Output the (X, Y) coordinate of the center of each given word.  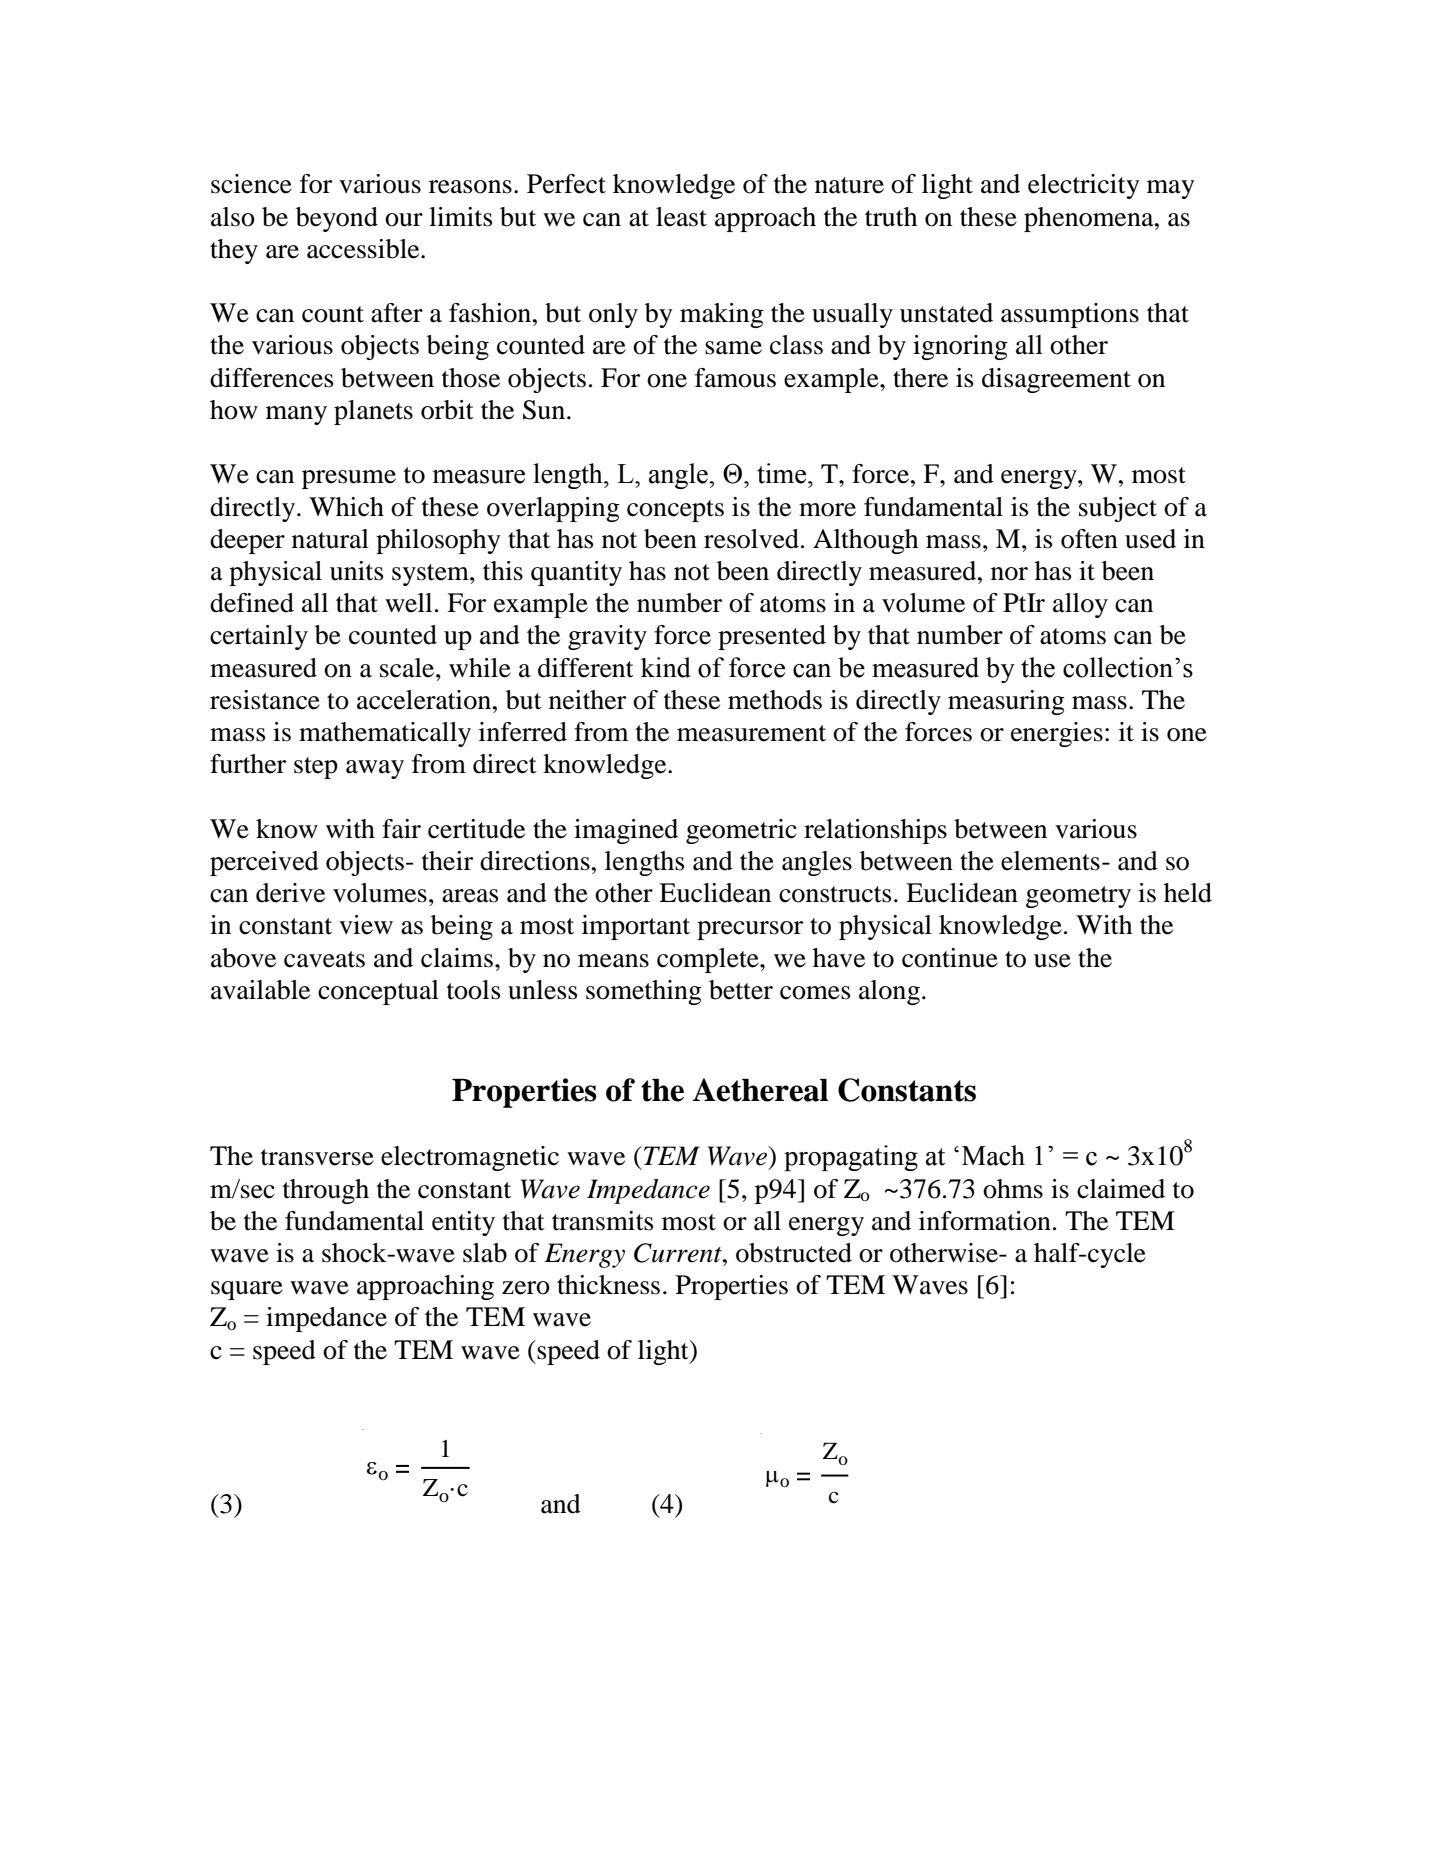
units (356, 571)
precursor (750, 930)
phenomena (1090, 219)
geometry (1078, 897)
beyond (337, 219)
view (366, 925)
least (681, 217)
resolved (751, 539)
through (326, 1191)
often (1089, 539)
